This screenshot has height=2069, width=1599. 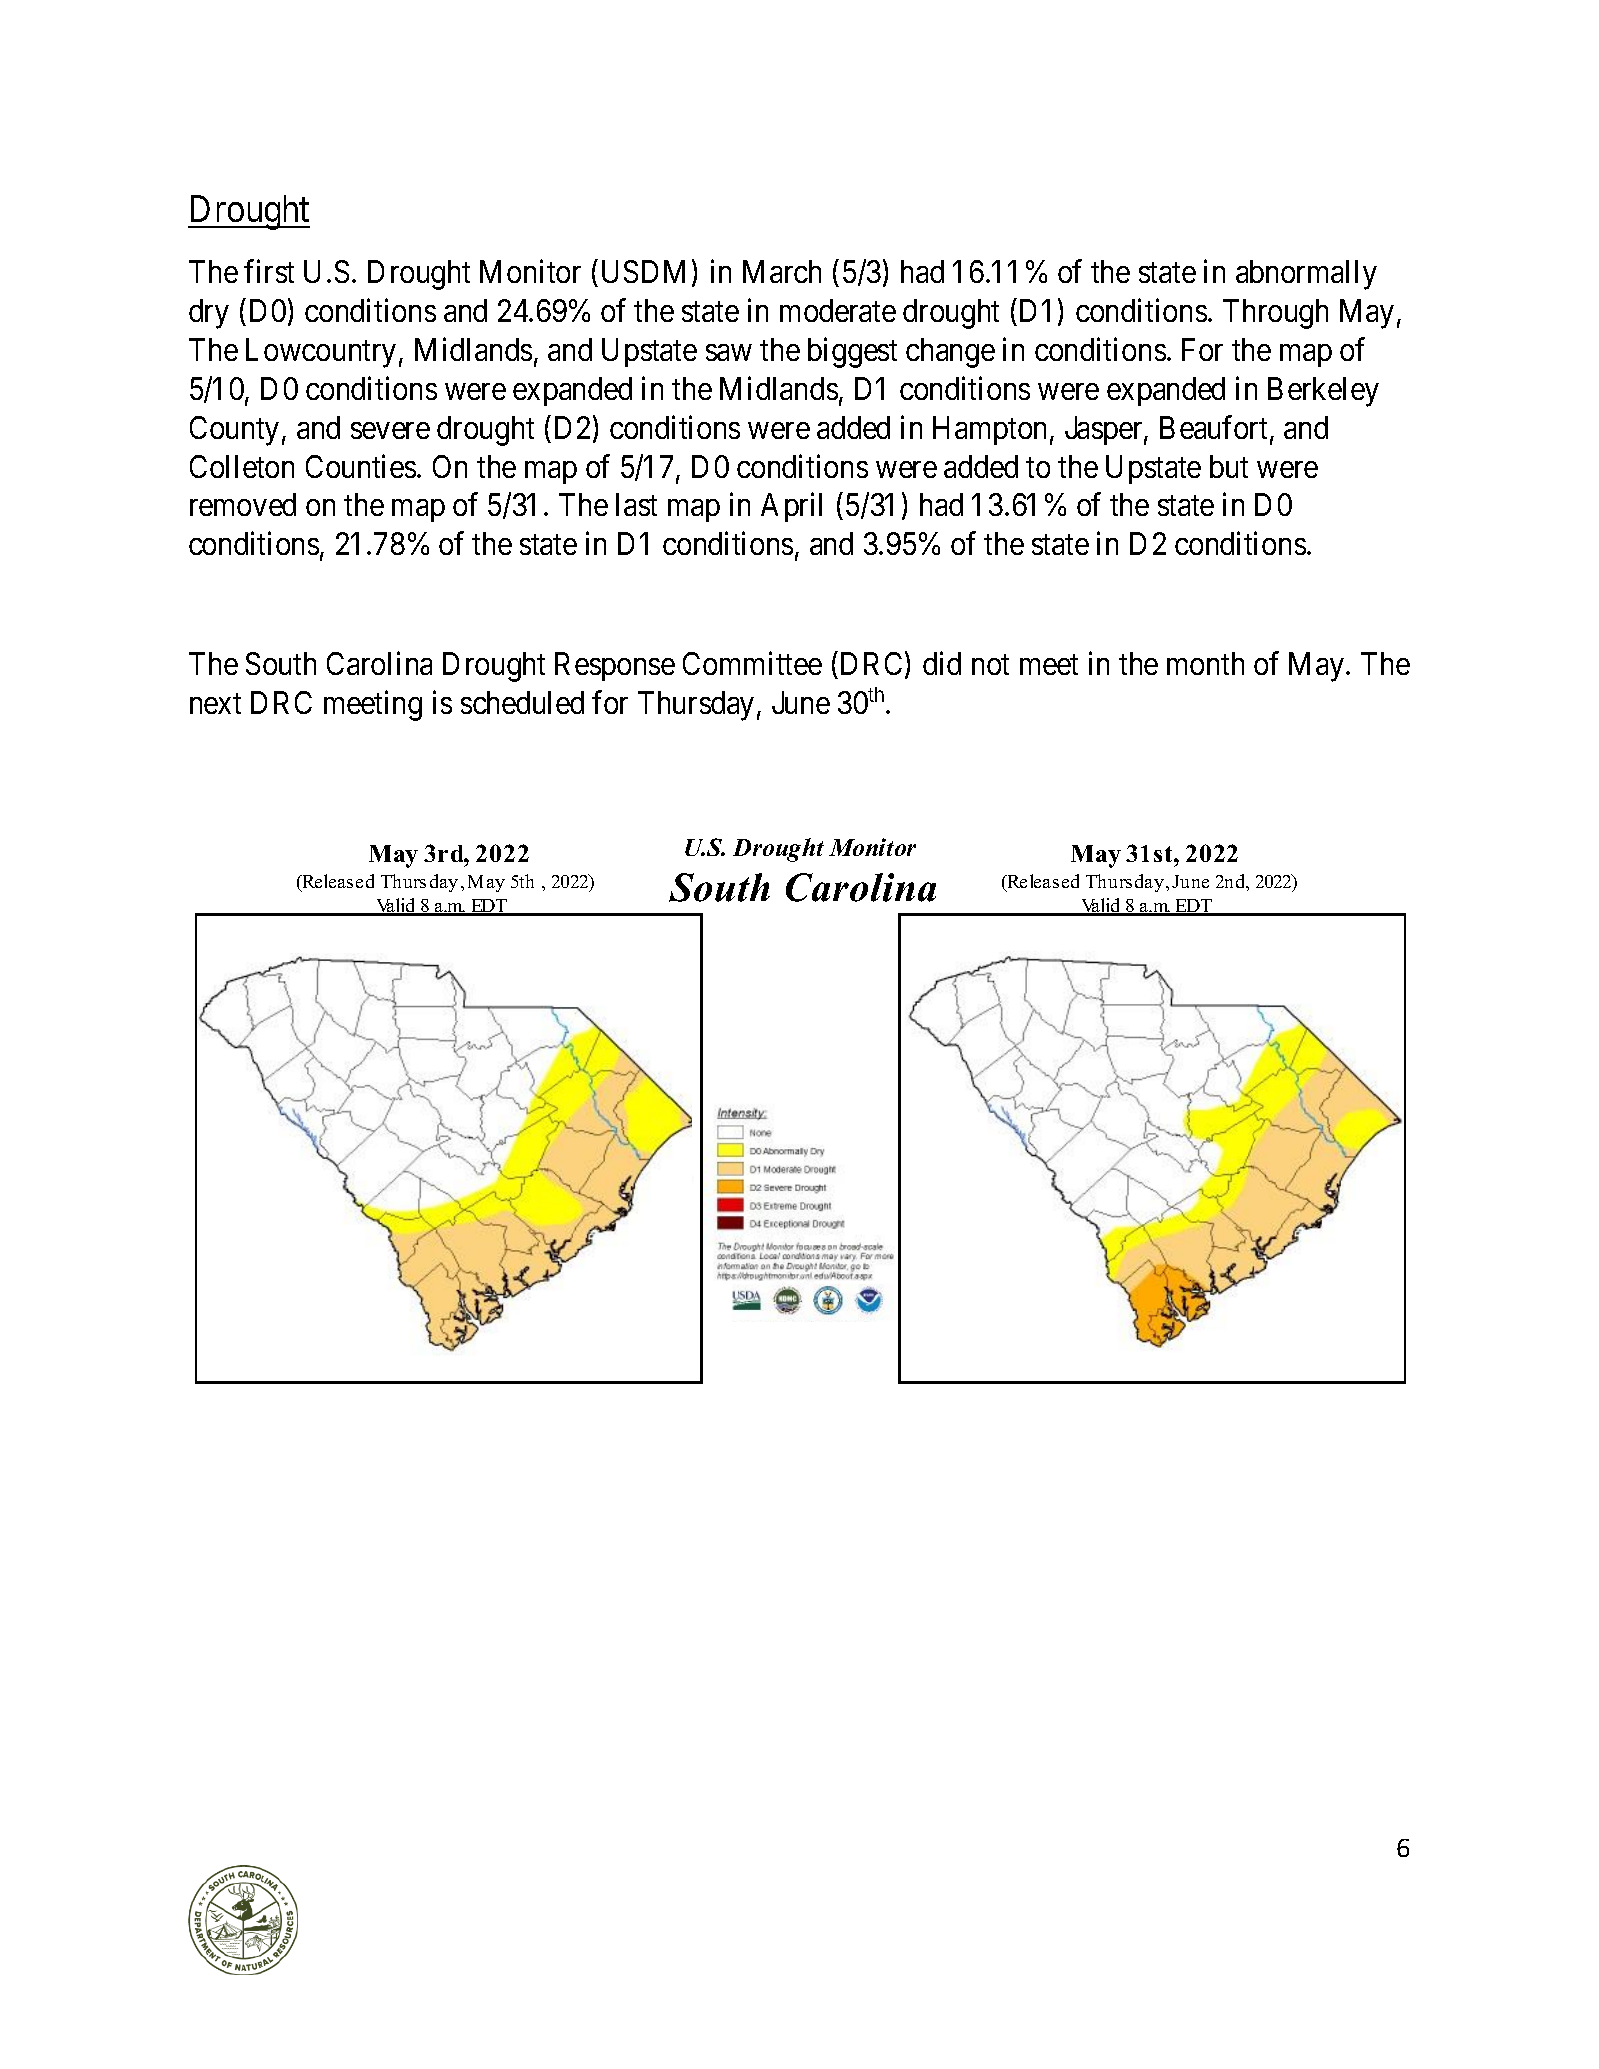 I want to click on June, so click(x=801, y=702).
